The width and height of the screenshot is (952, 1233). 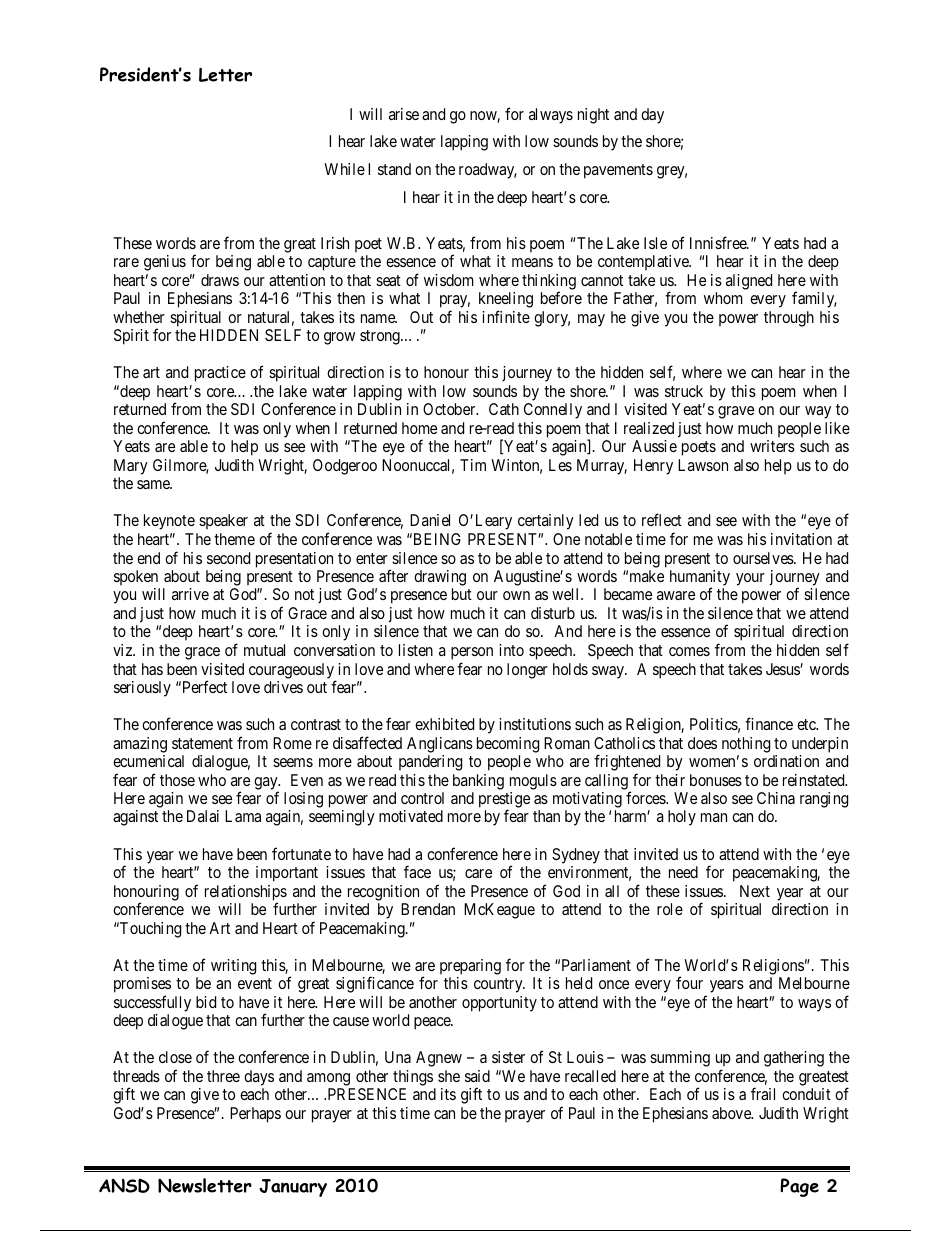 I want to click on pavements, so click(x=618, y=171).
